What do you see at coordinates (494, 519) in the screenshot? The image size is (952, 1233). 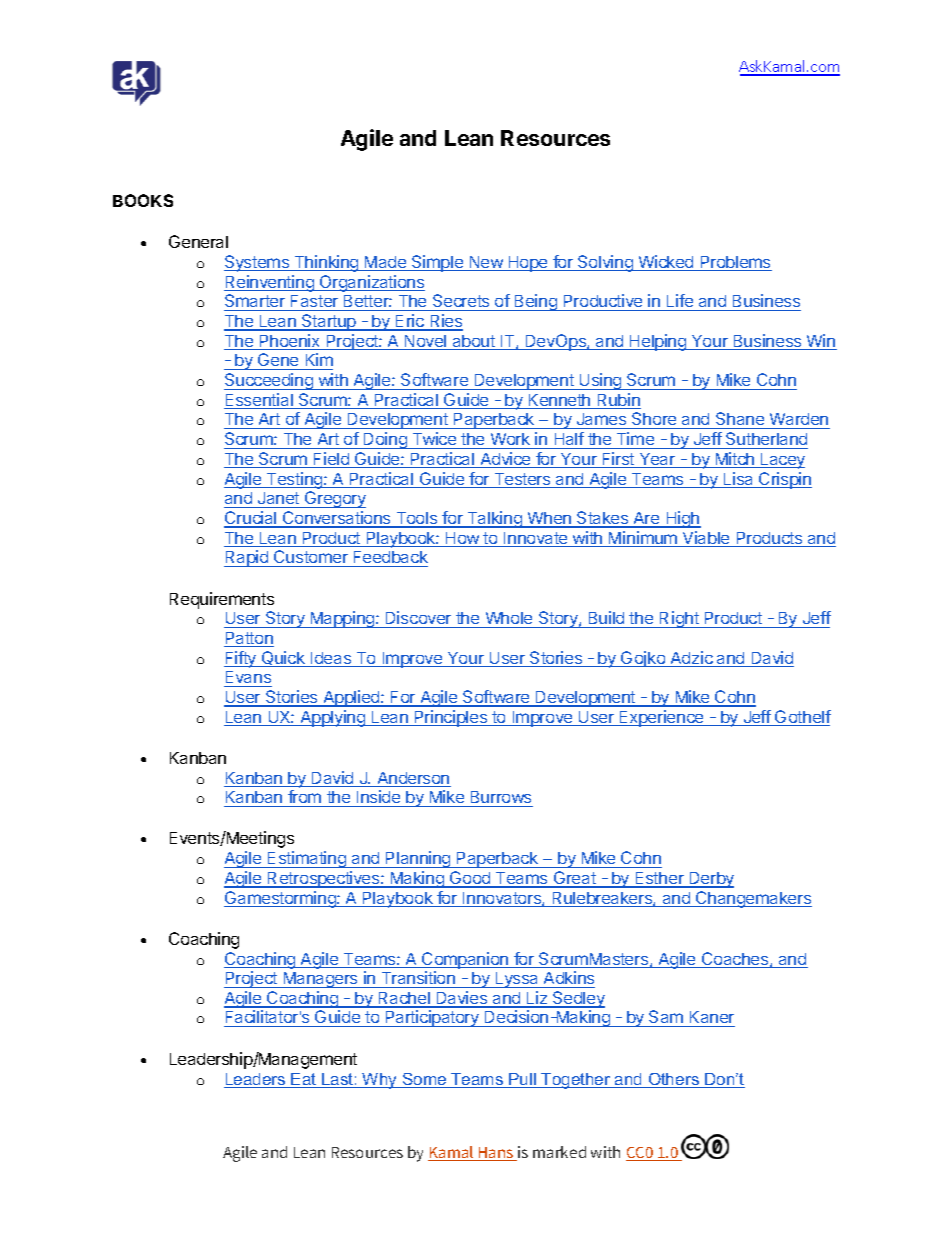 I see `Talking` at bounding box center [494, 519].
